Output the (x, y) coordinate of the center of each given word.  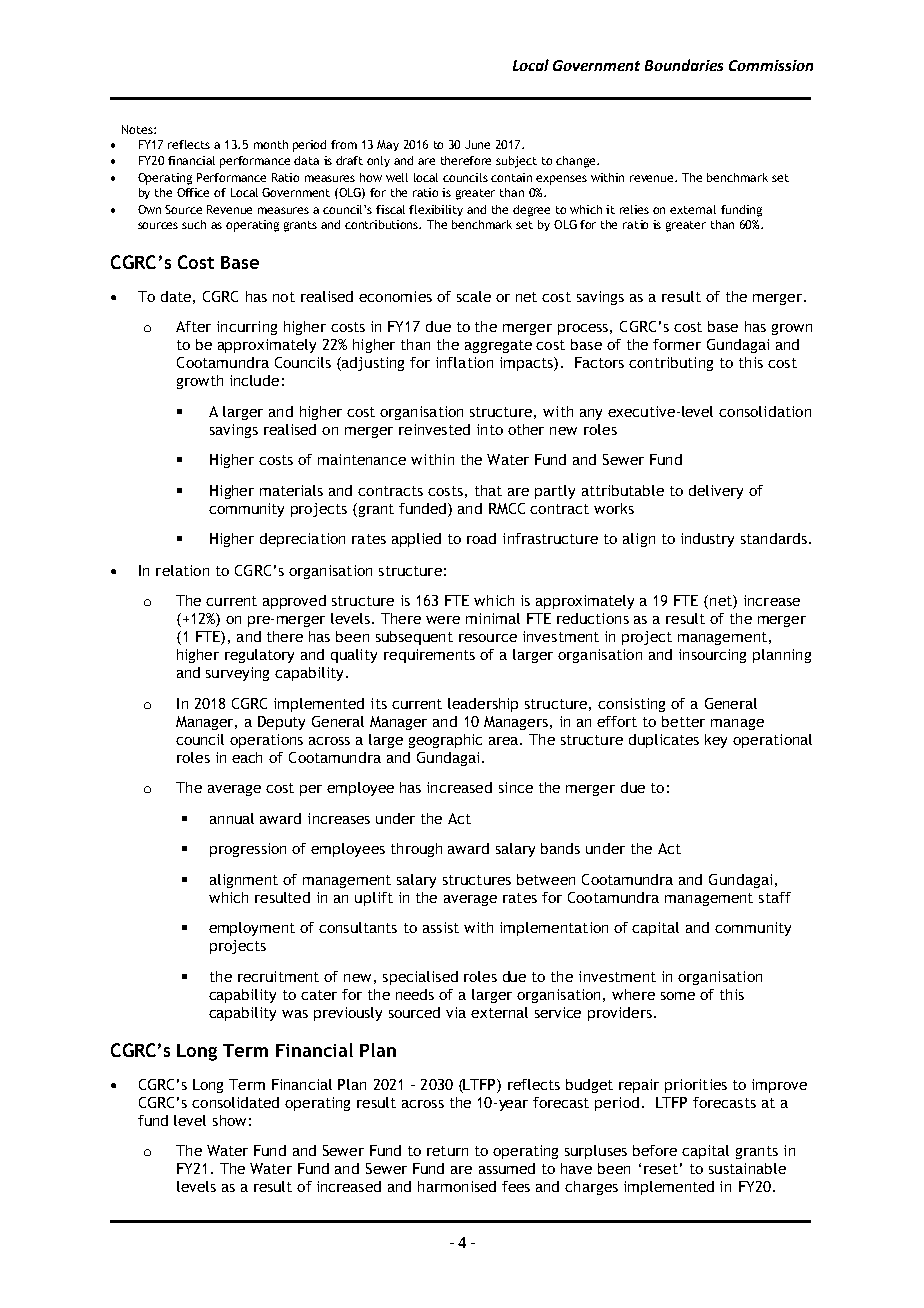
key (716, 741)
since (516, 787)
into (490, 429)
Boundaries (684, 65)
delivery (716, 492)
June (477, 144)
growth (200, 382)
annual (232, 818)
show (229, 1120)
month (271, 144)
